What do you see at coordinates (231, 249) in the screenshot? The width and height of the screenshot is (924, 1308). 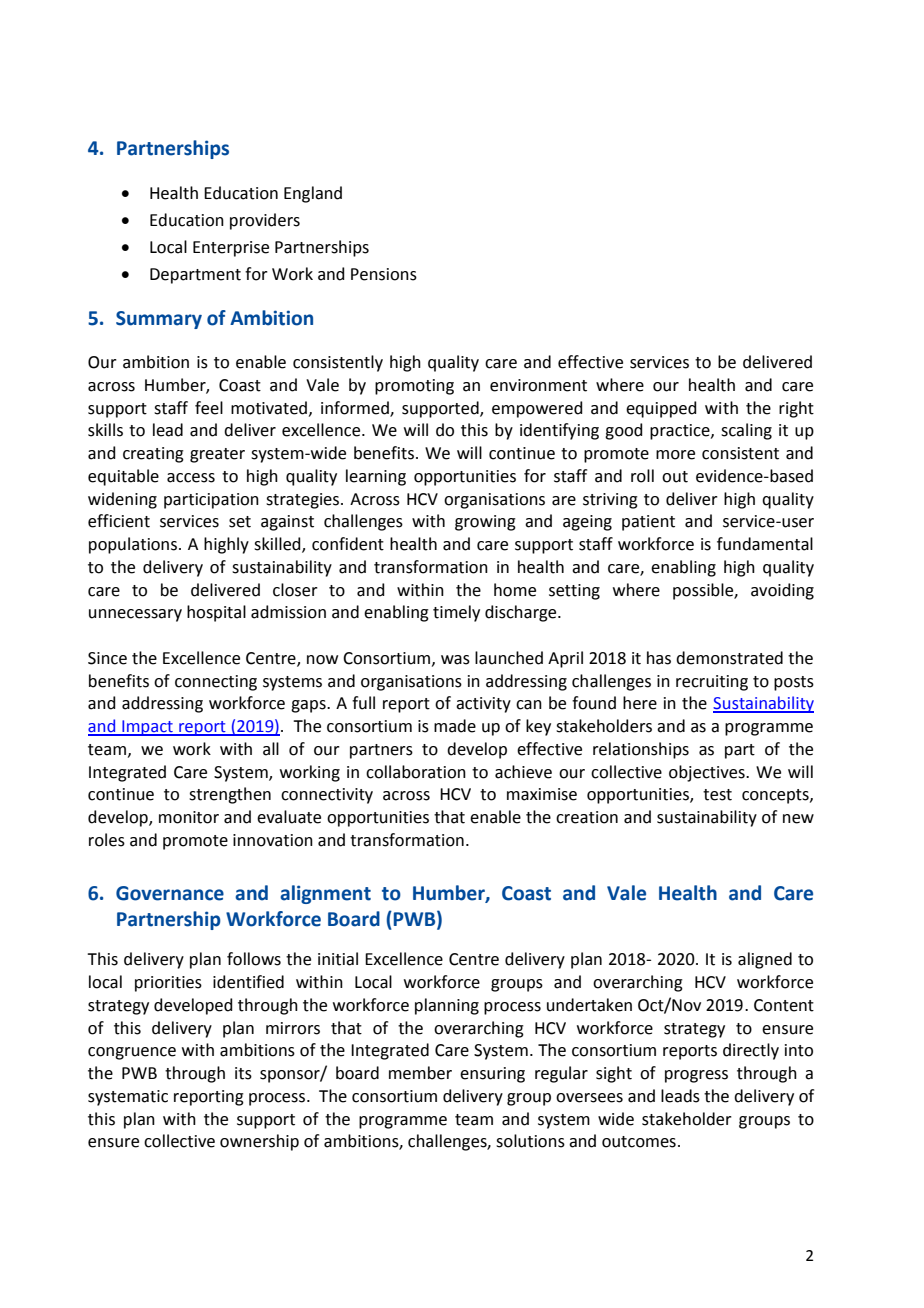 I see `Enterprise` at bounding box center [231, 249].
